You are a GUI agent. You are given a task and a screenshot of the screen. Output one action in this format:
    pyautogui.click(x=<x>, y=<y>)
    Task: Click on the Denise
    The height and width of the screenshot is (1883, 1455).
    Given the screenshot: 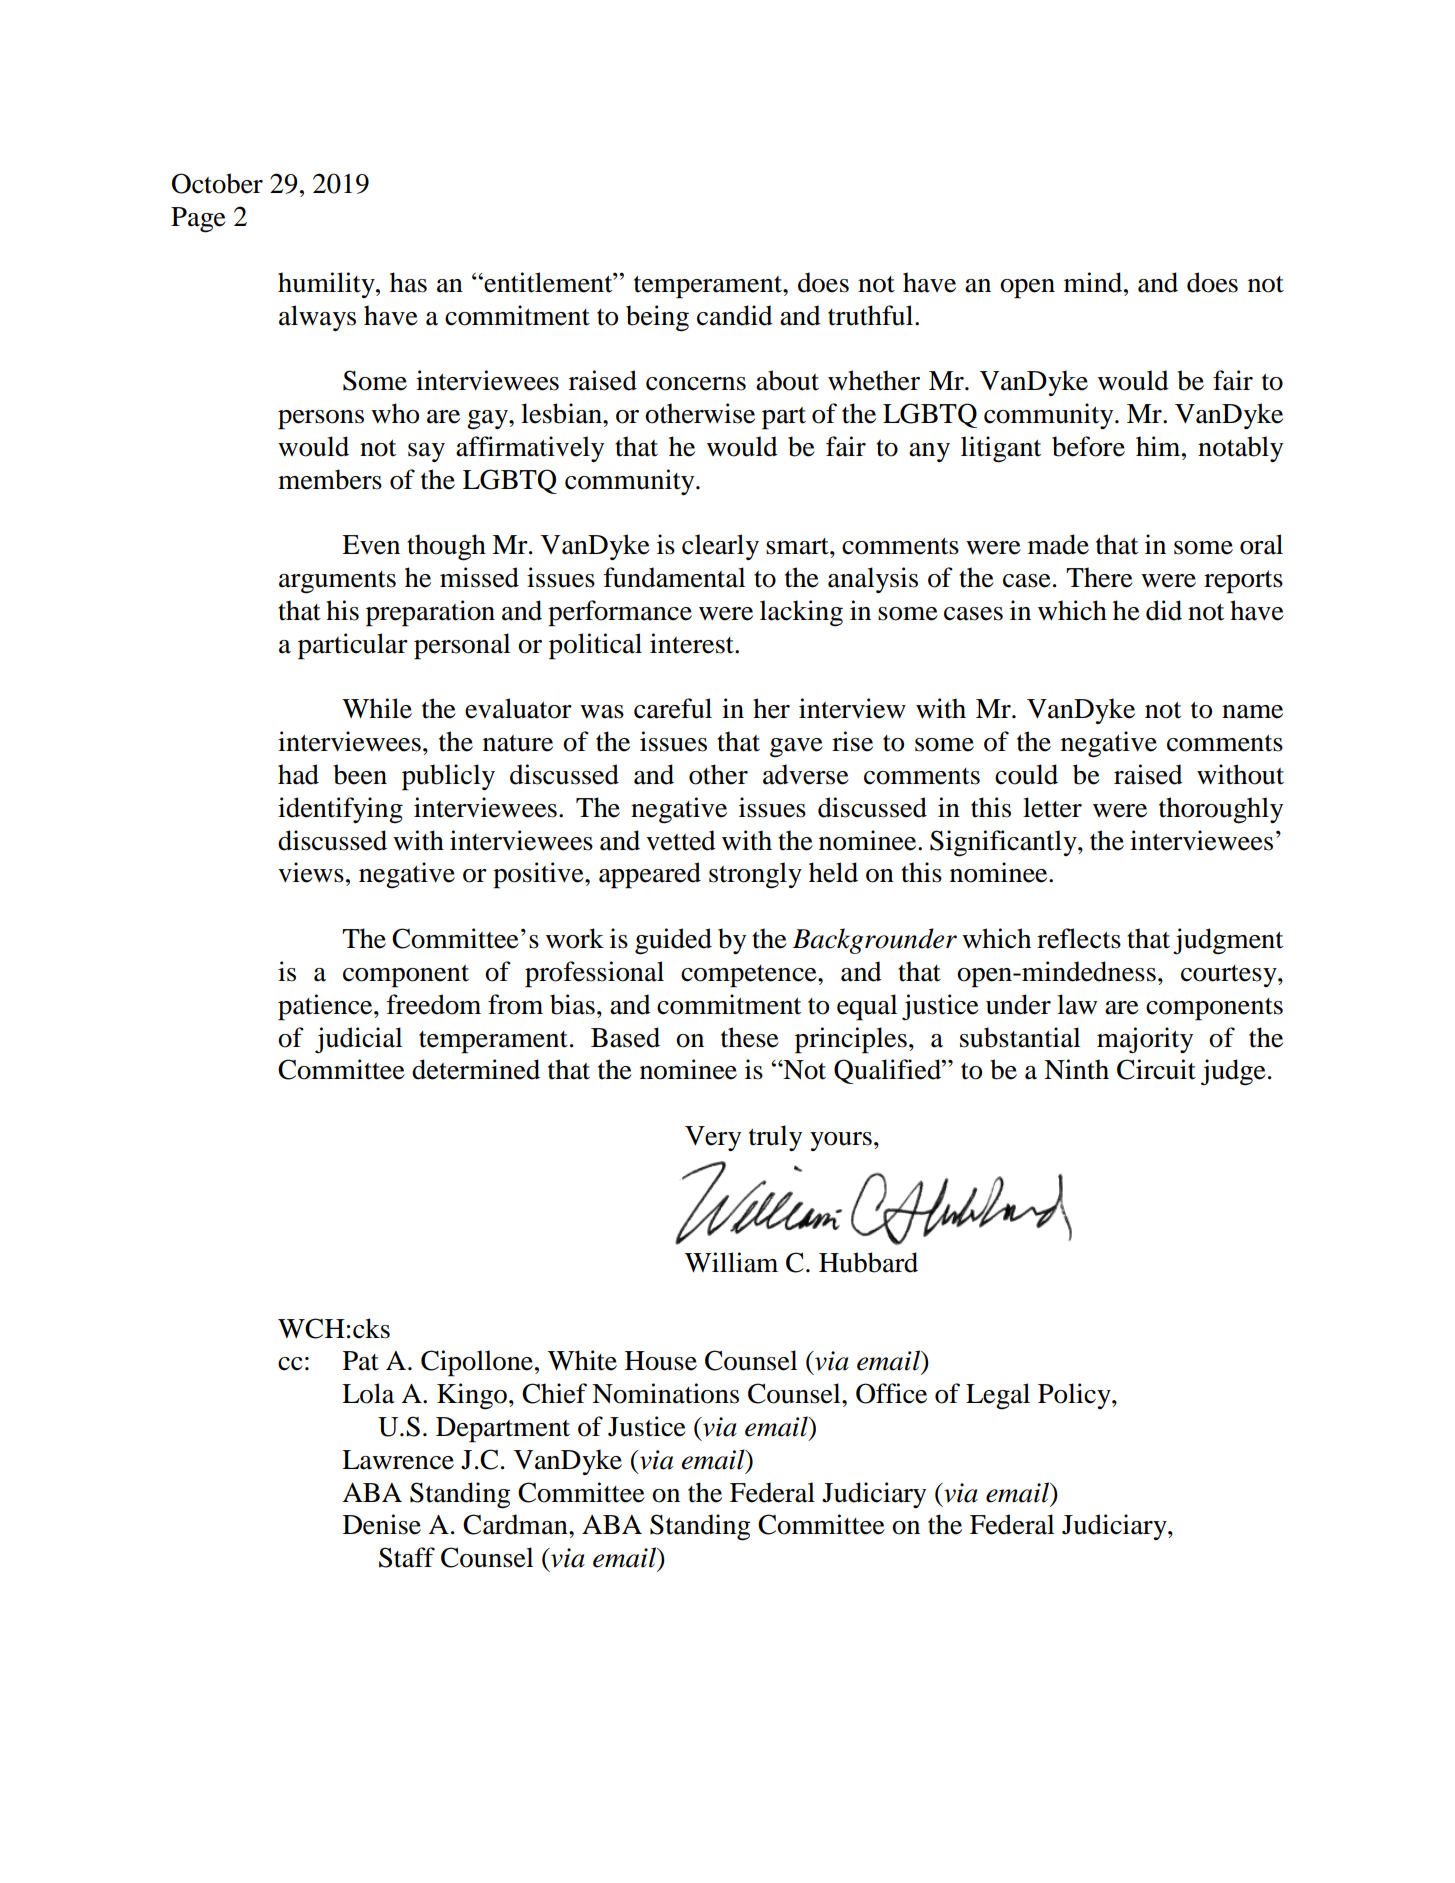 What is the action you would take?
    pyautogui.click(x=382, y=1524)
